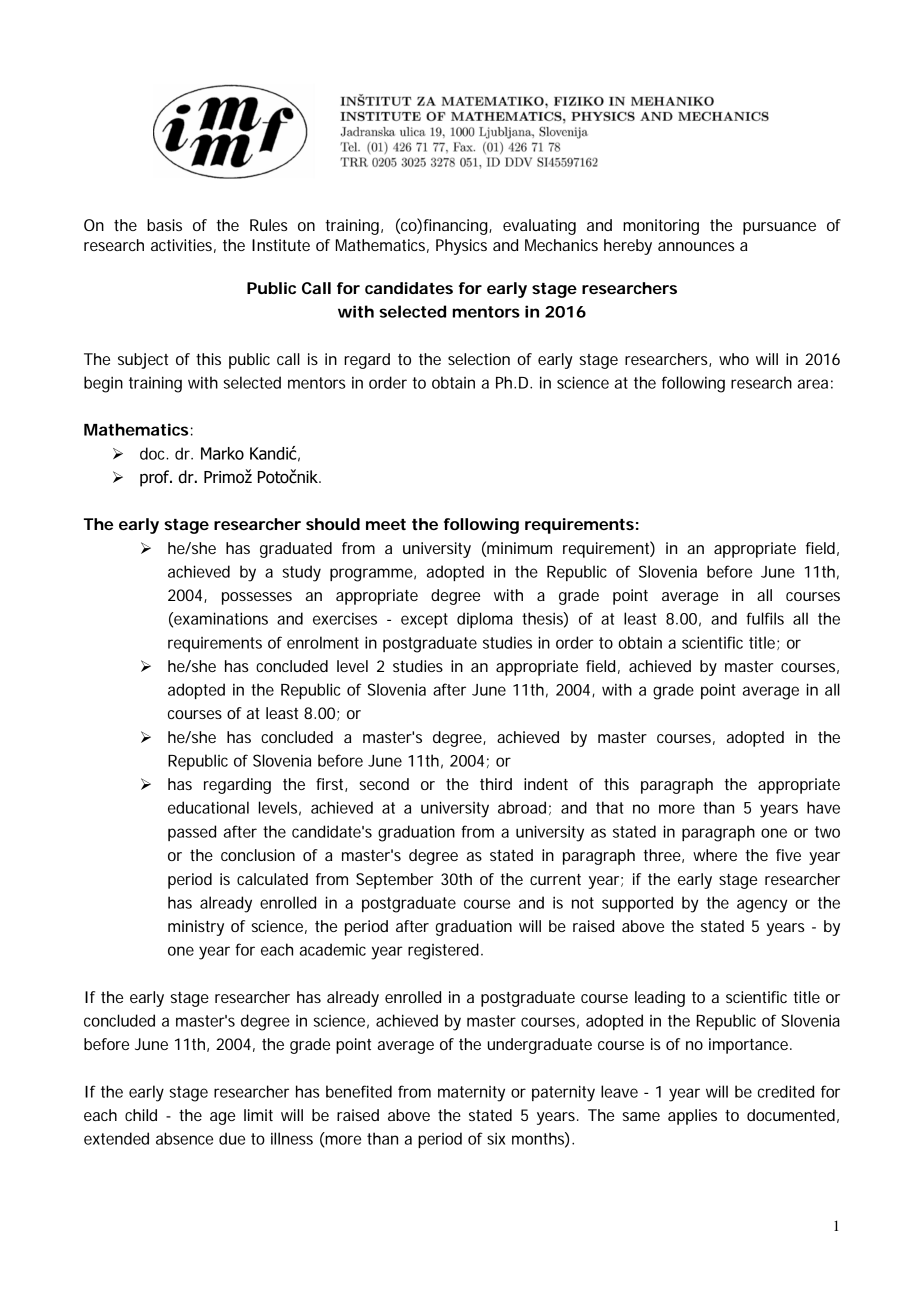 The height and width of the screenshot is (1308, 924). Describe the element at coordinates (164, 225) in the screenshot. I see `basis` at that location.
